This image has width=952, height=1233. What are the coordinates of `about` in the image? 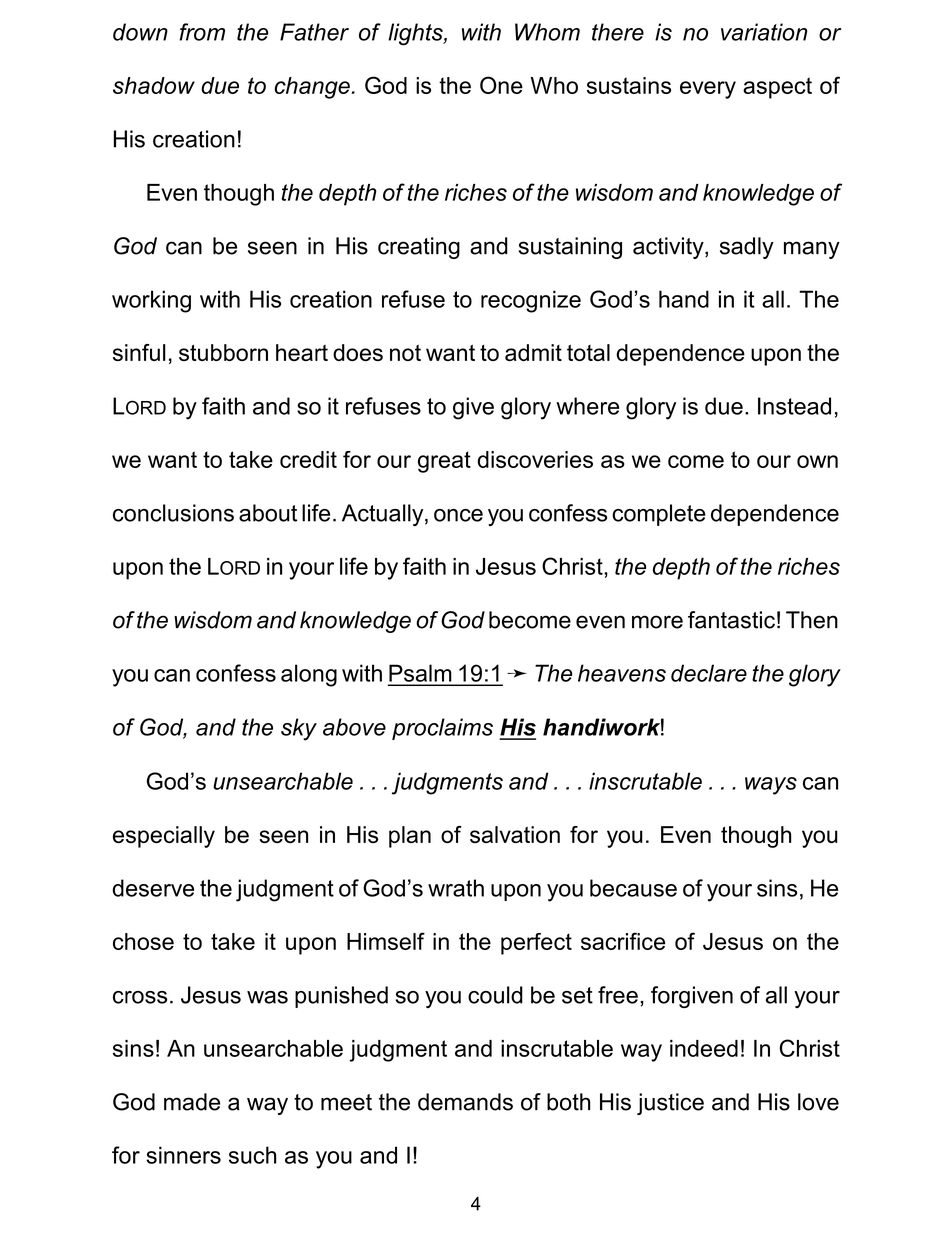 It's located at (268, 513).
